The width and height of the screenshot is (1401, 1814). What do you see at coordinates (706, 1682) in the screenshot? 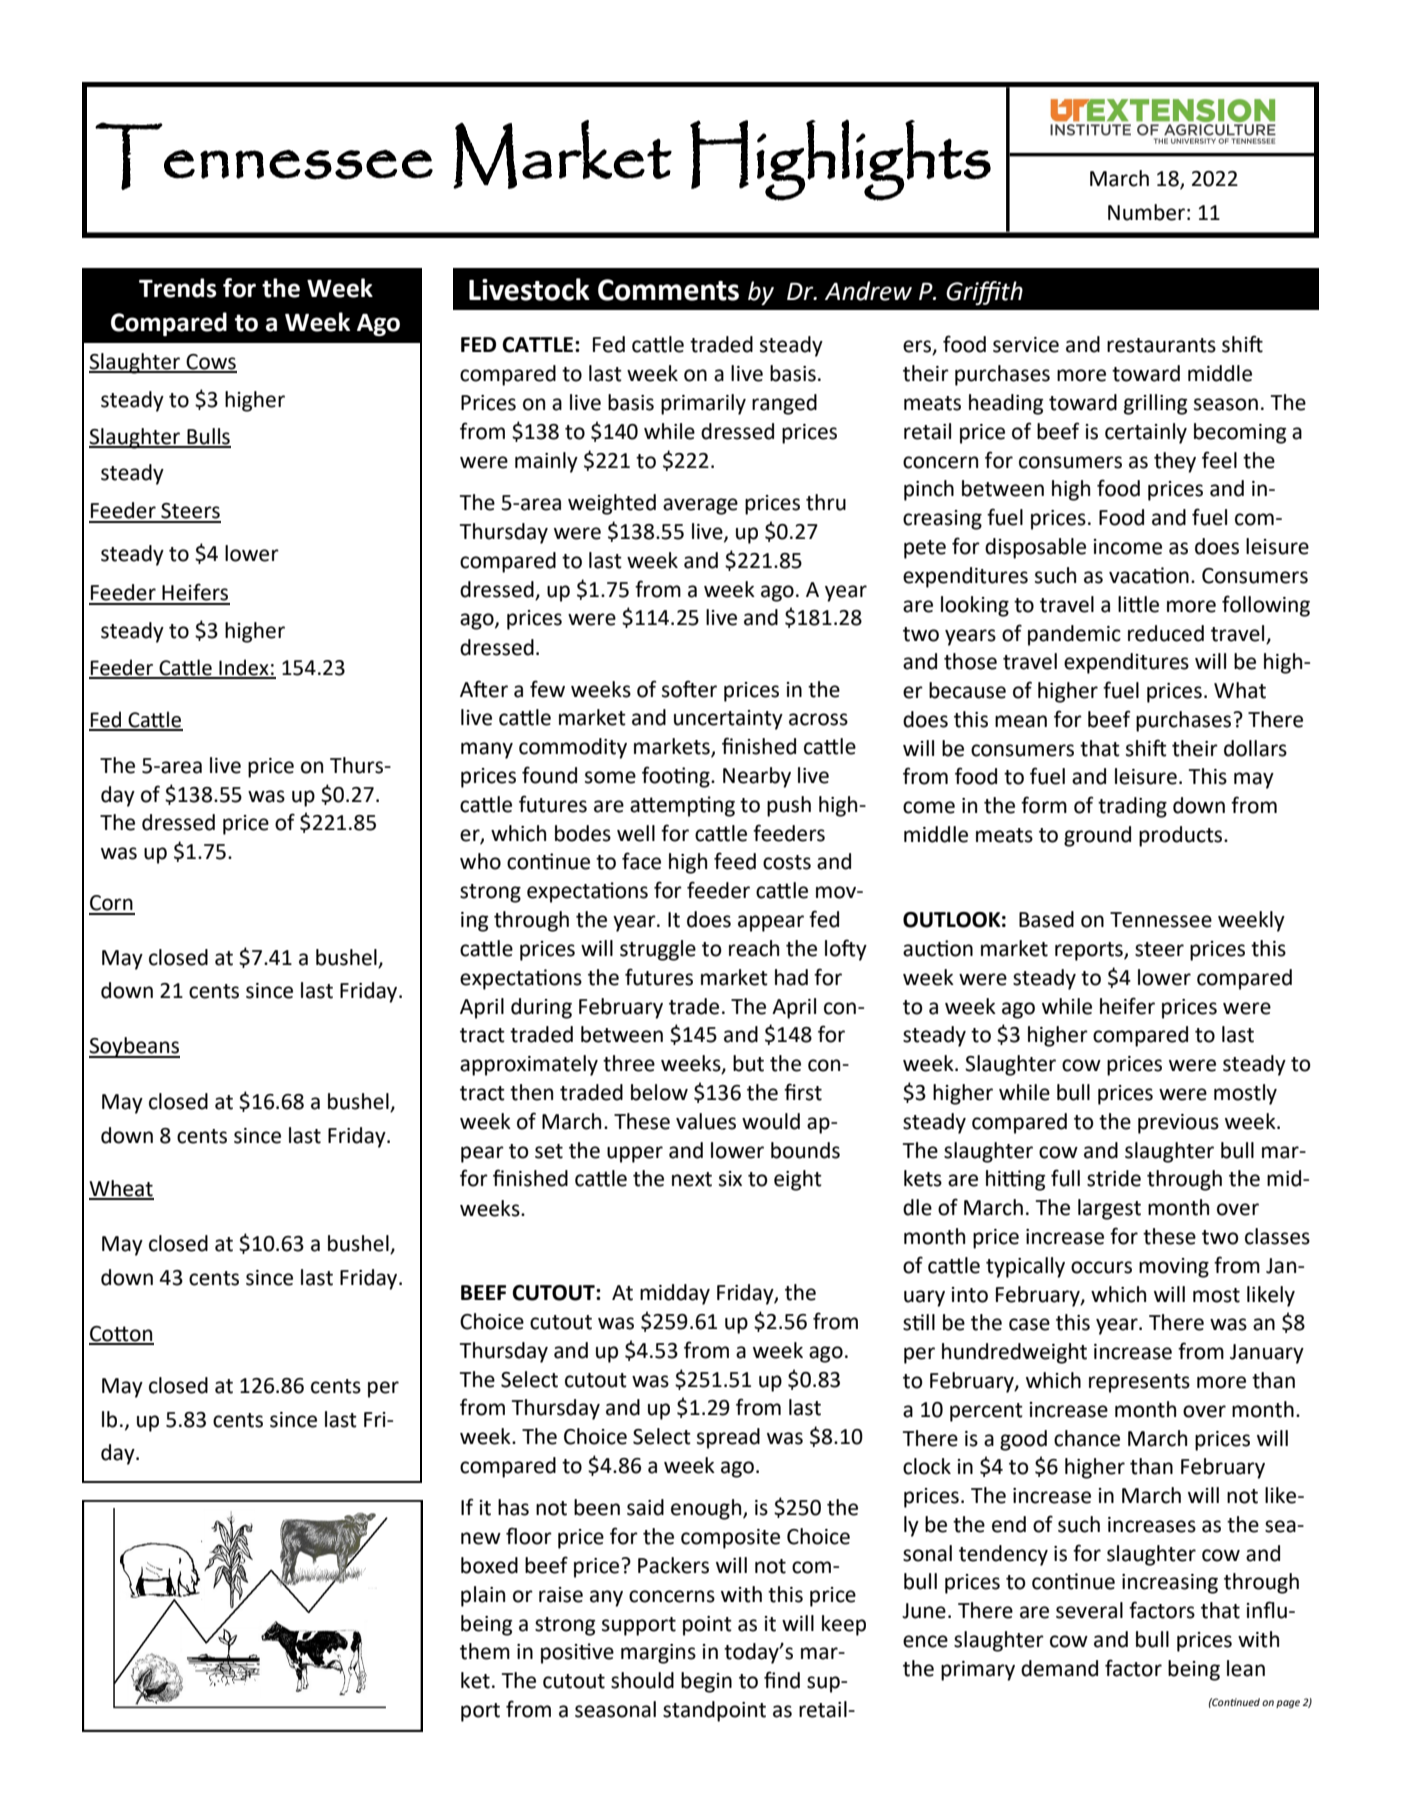
I see `begin` at bounding box center [706, 1682].
